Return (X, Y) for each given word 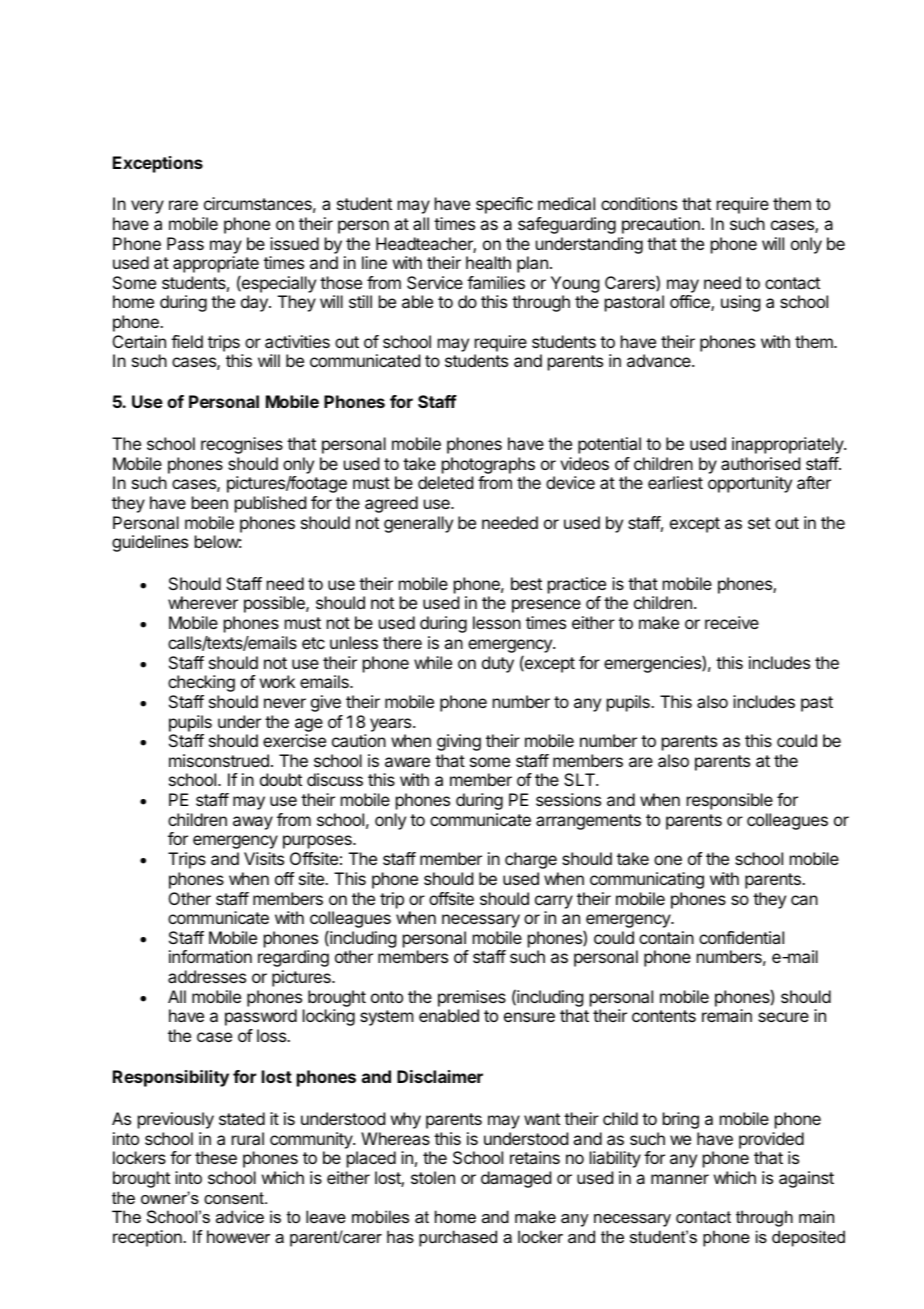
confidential (741, 937)
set (759, 523)
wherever (203, 602)
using (740, 303)
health (488, 262)
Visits (264, 858)
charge (531, 860)
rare (183, 205)
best (526, 583)
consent (235, 1198)
